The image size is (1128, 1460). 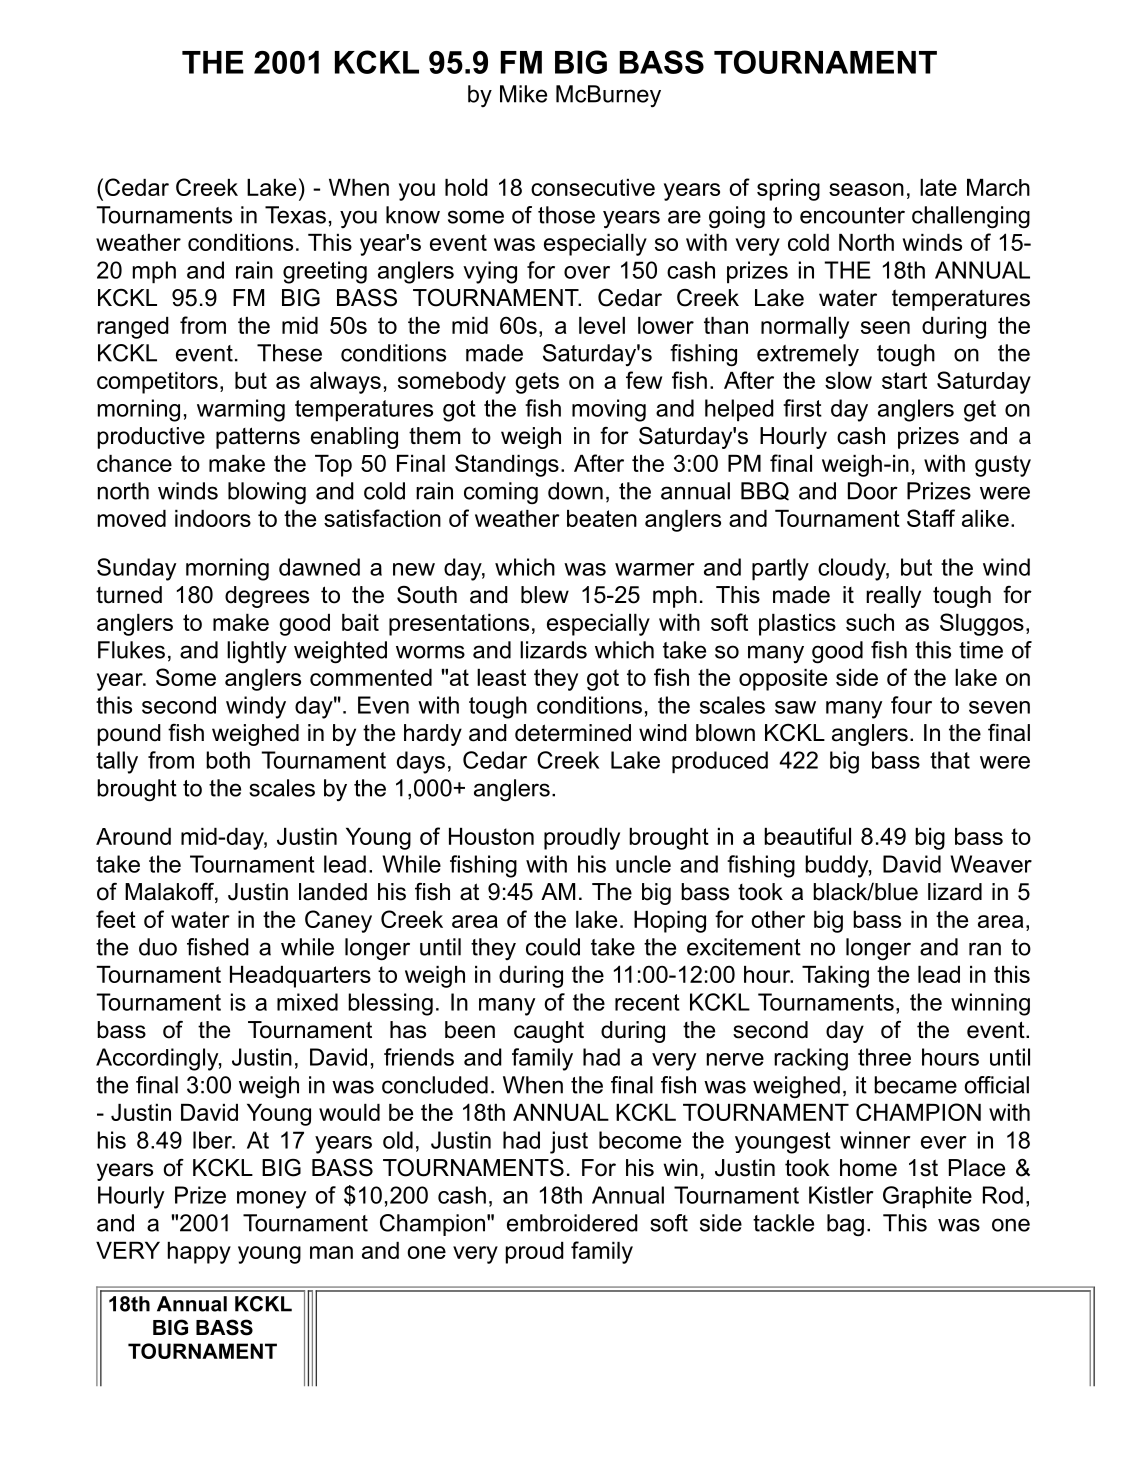 I want to click on Staff, so click(x=931, y=518).
